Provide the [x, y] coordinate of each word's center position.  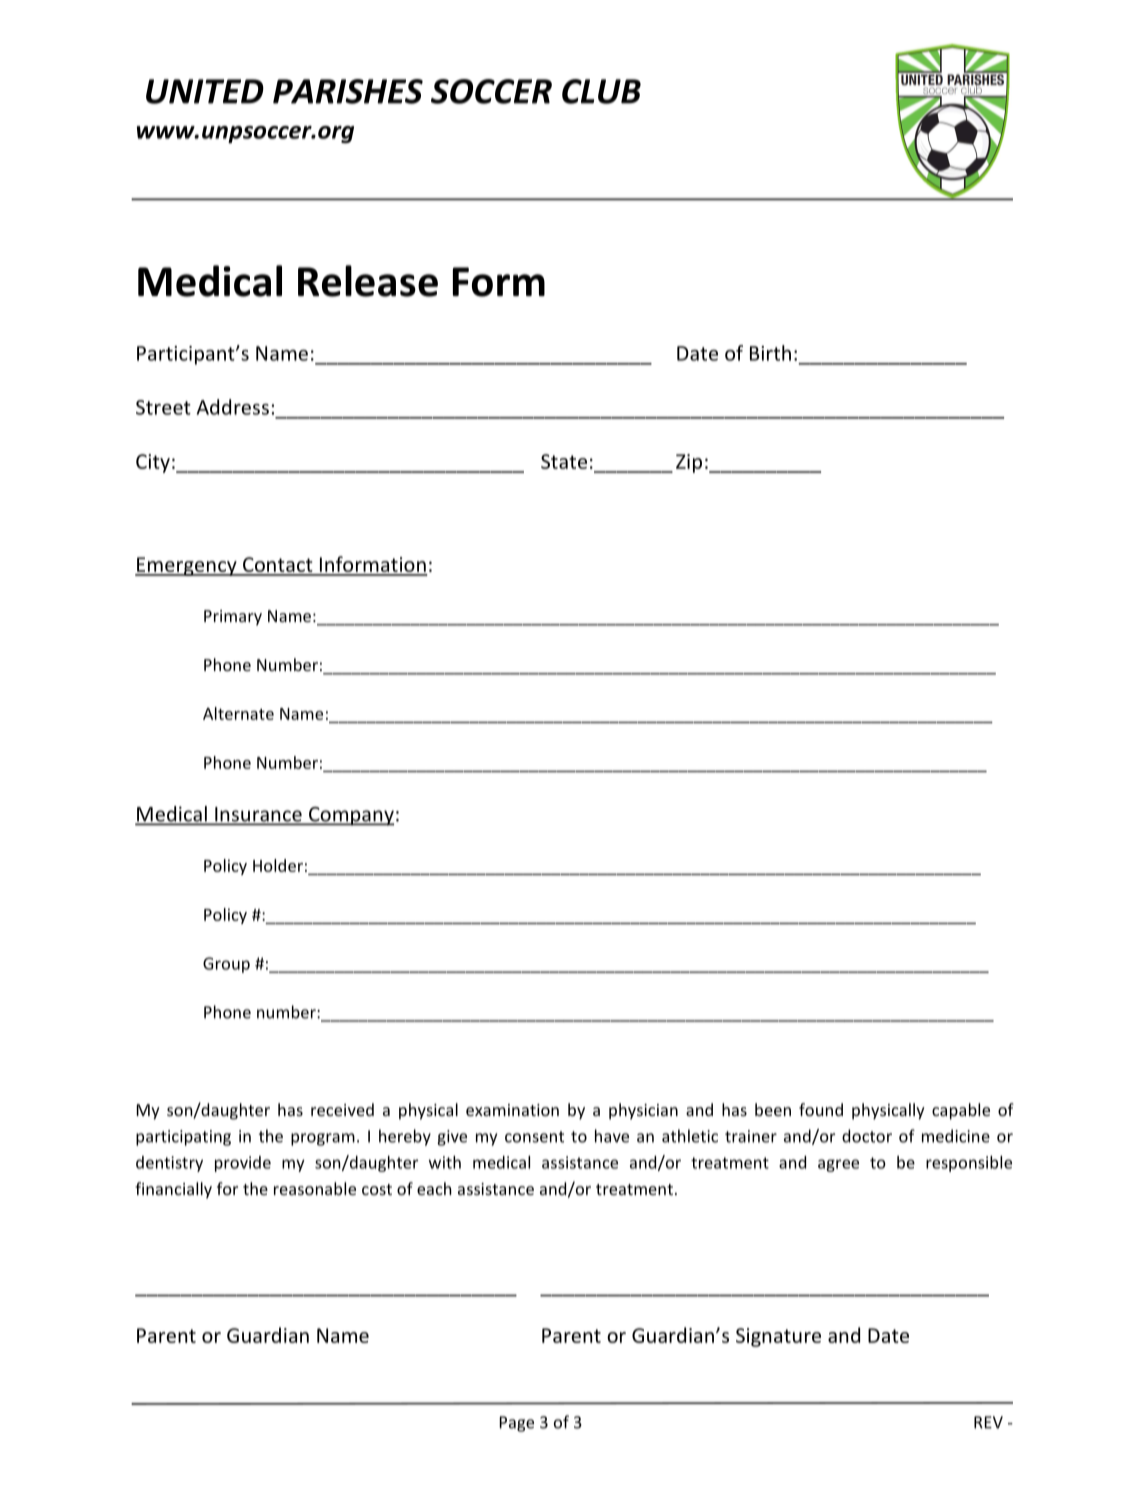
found [821, 1109]
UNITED [205, 91]
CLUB [601, 91]
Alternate [238, 713]
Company [350, 816]
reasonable [315, 1188]
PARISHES [348, 91]
